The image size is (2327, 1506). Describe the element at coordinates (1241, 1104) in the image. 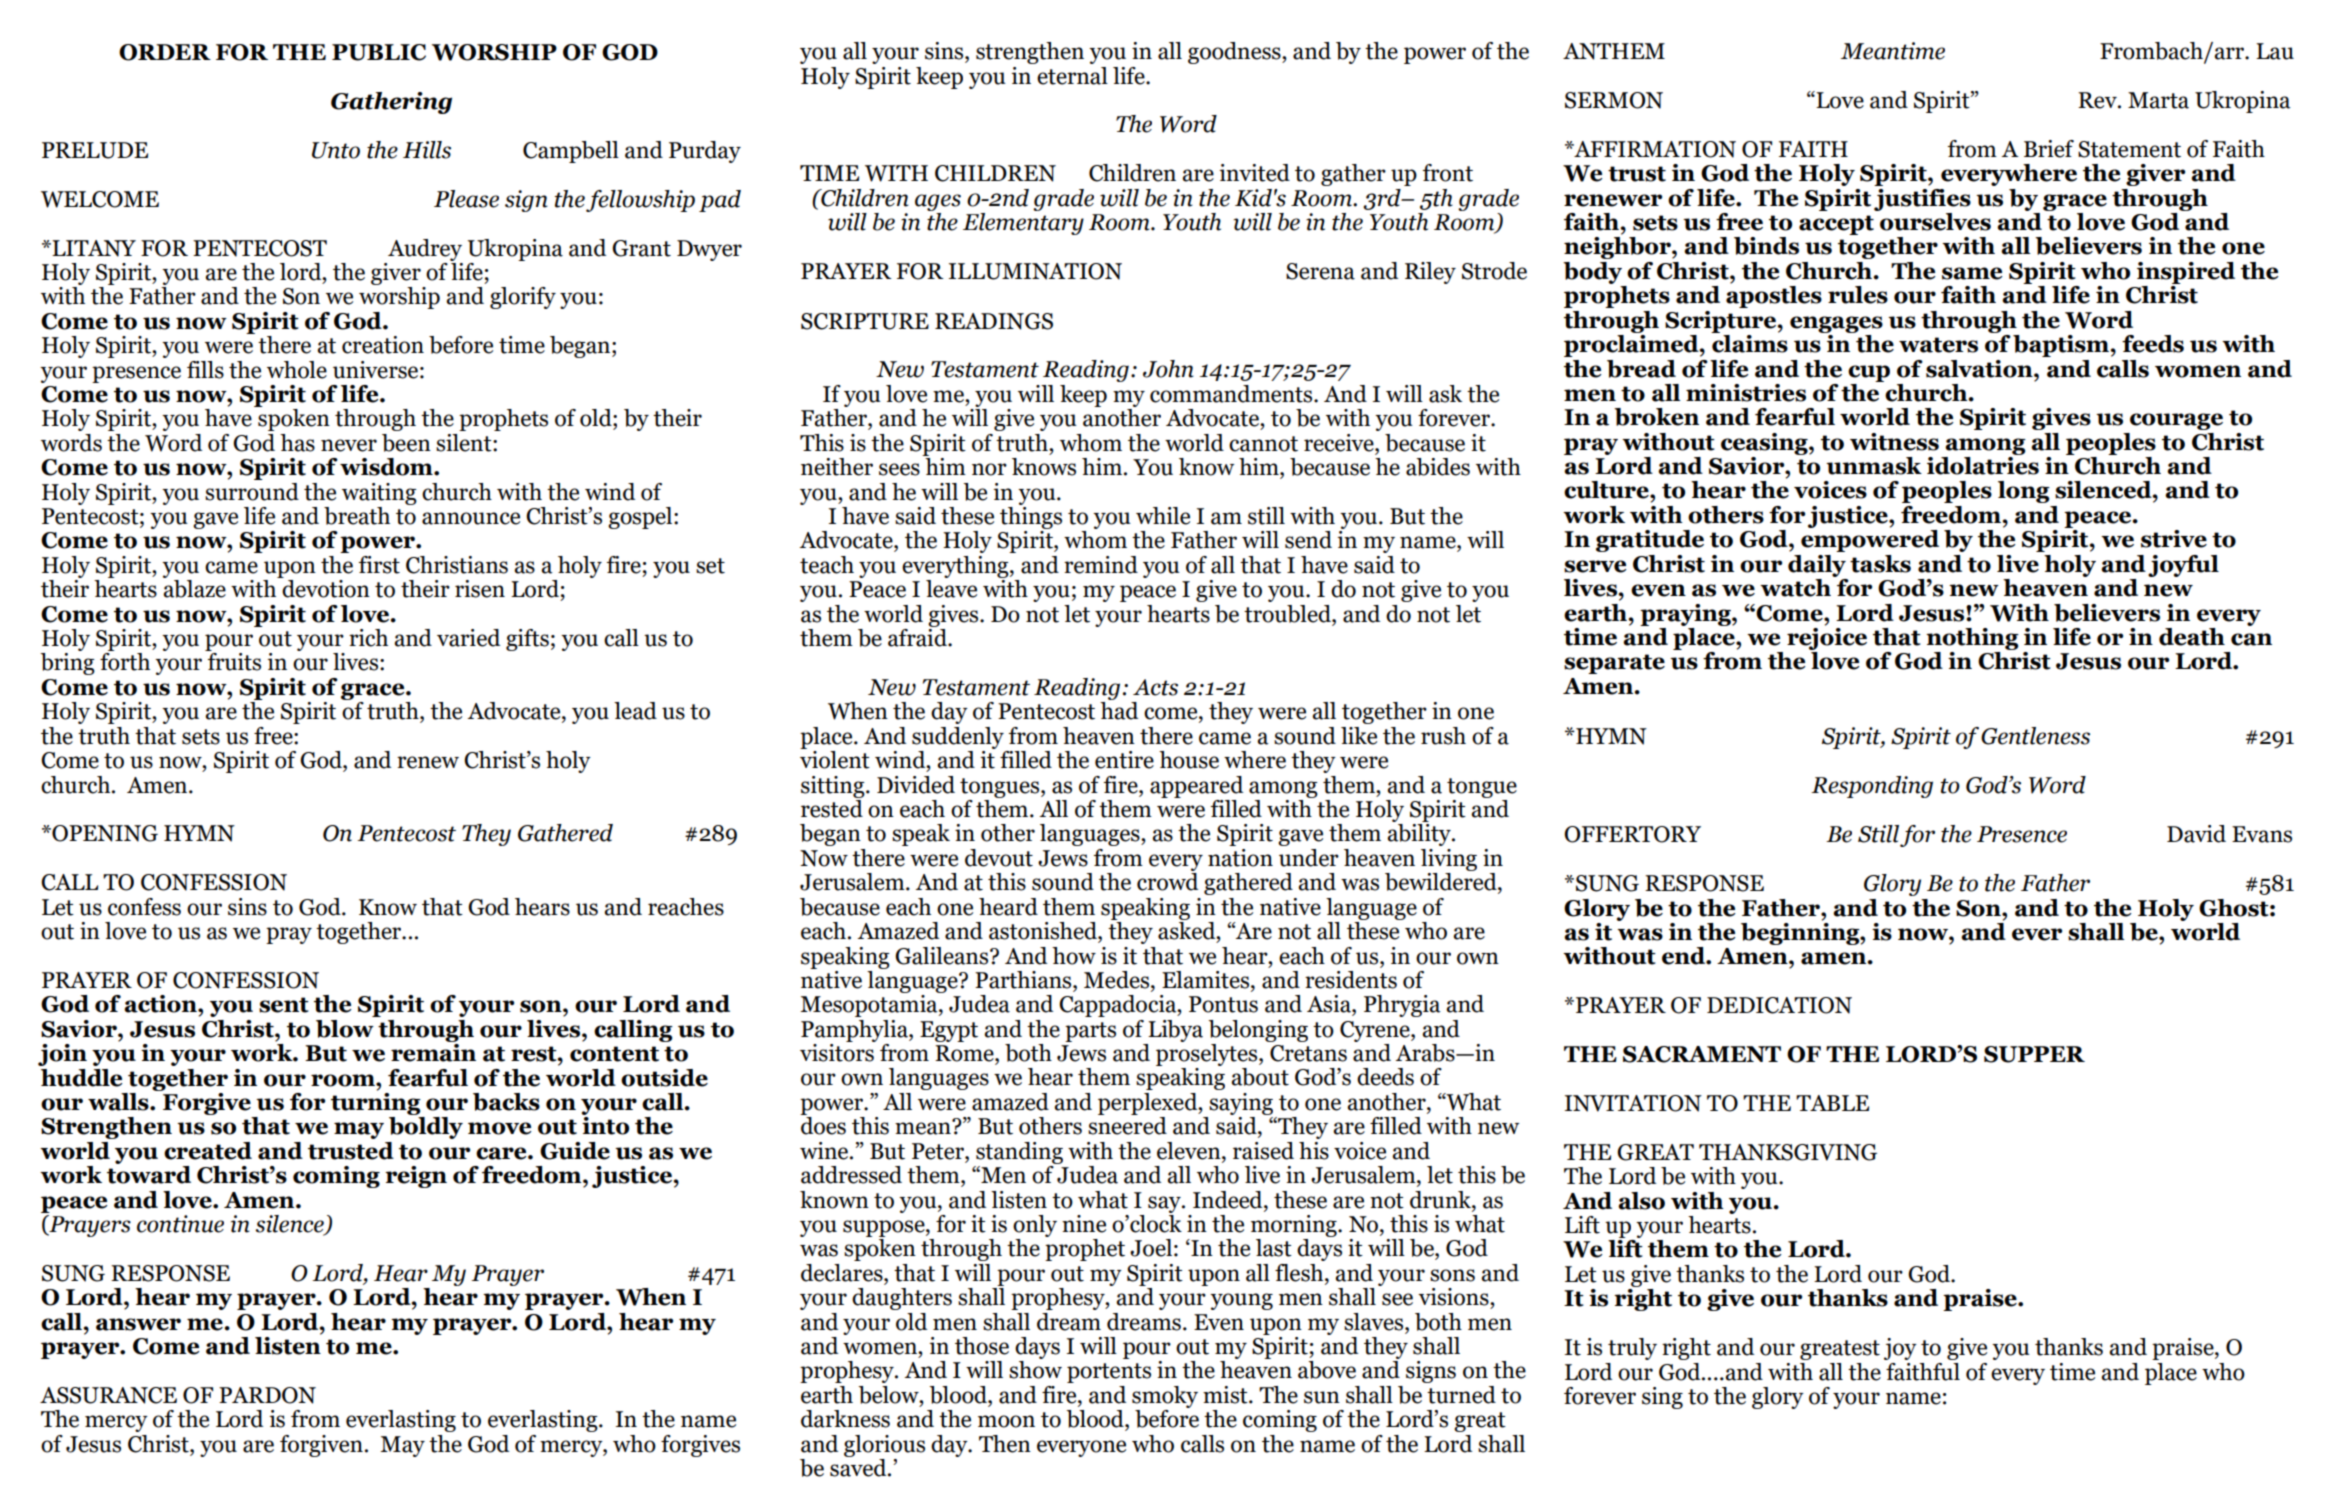

I see `saying` at that location.
